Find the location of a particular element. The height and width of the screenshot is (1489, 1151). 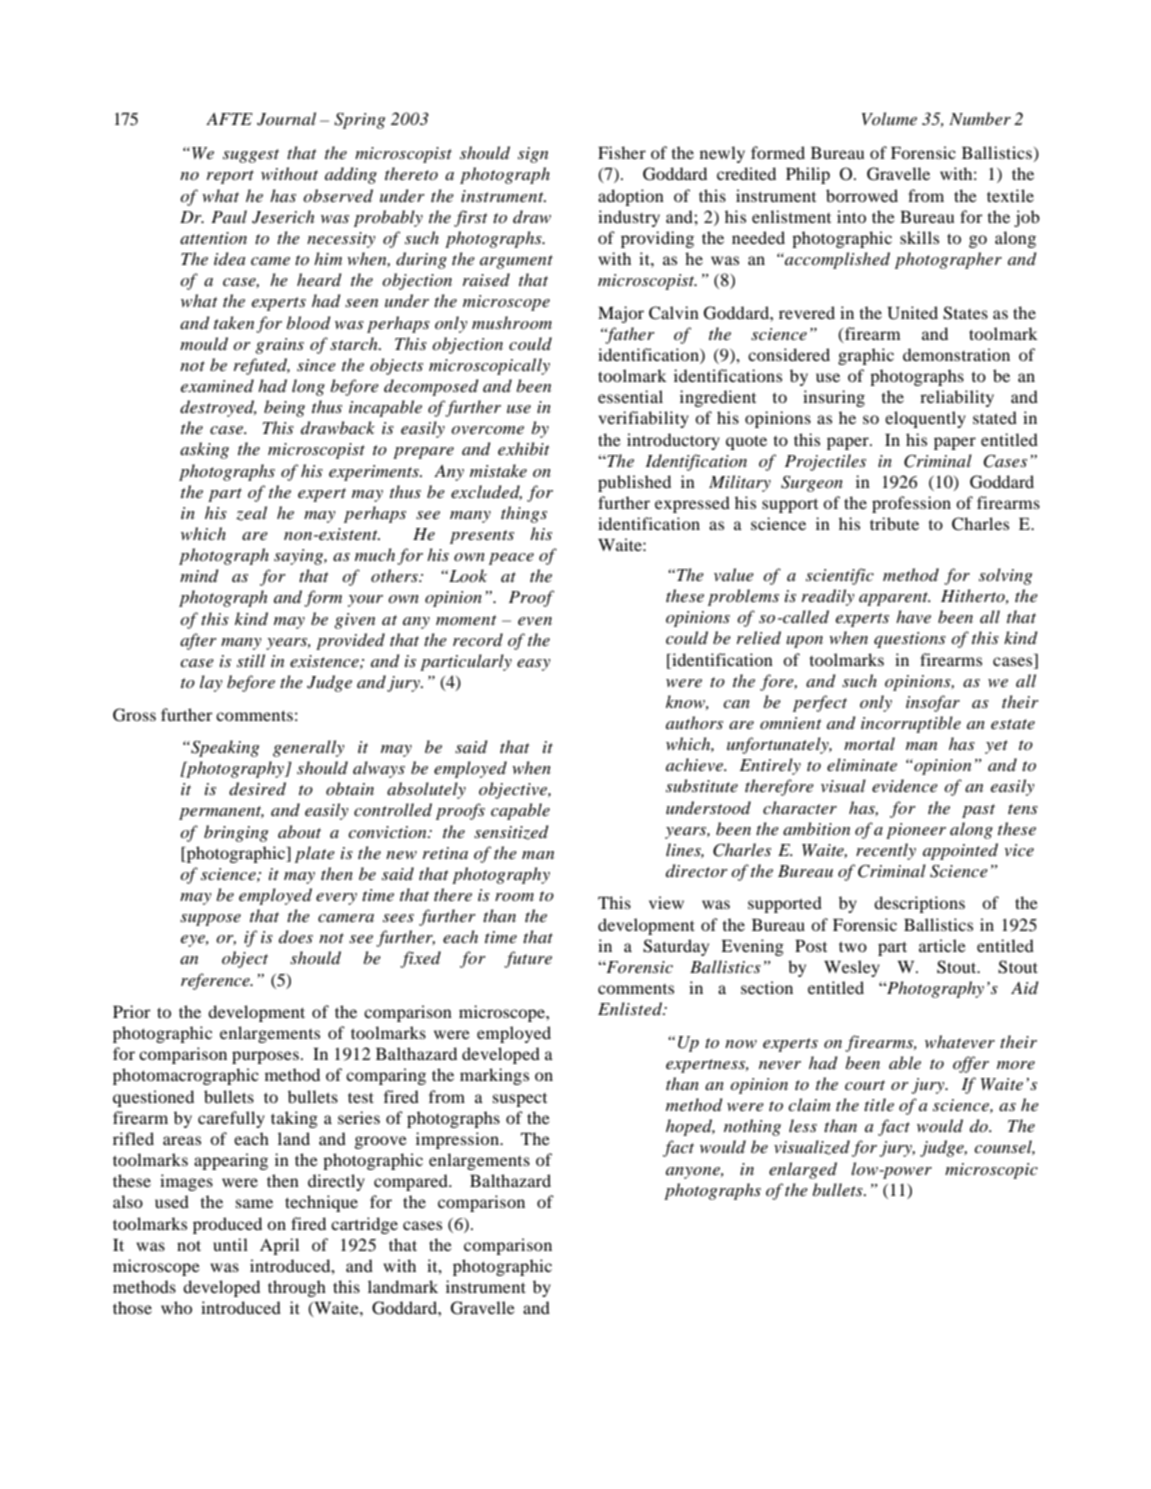

suggest is located at coordinates (251, 156).
